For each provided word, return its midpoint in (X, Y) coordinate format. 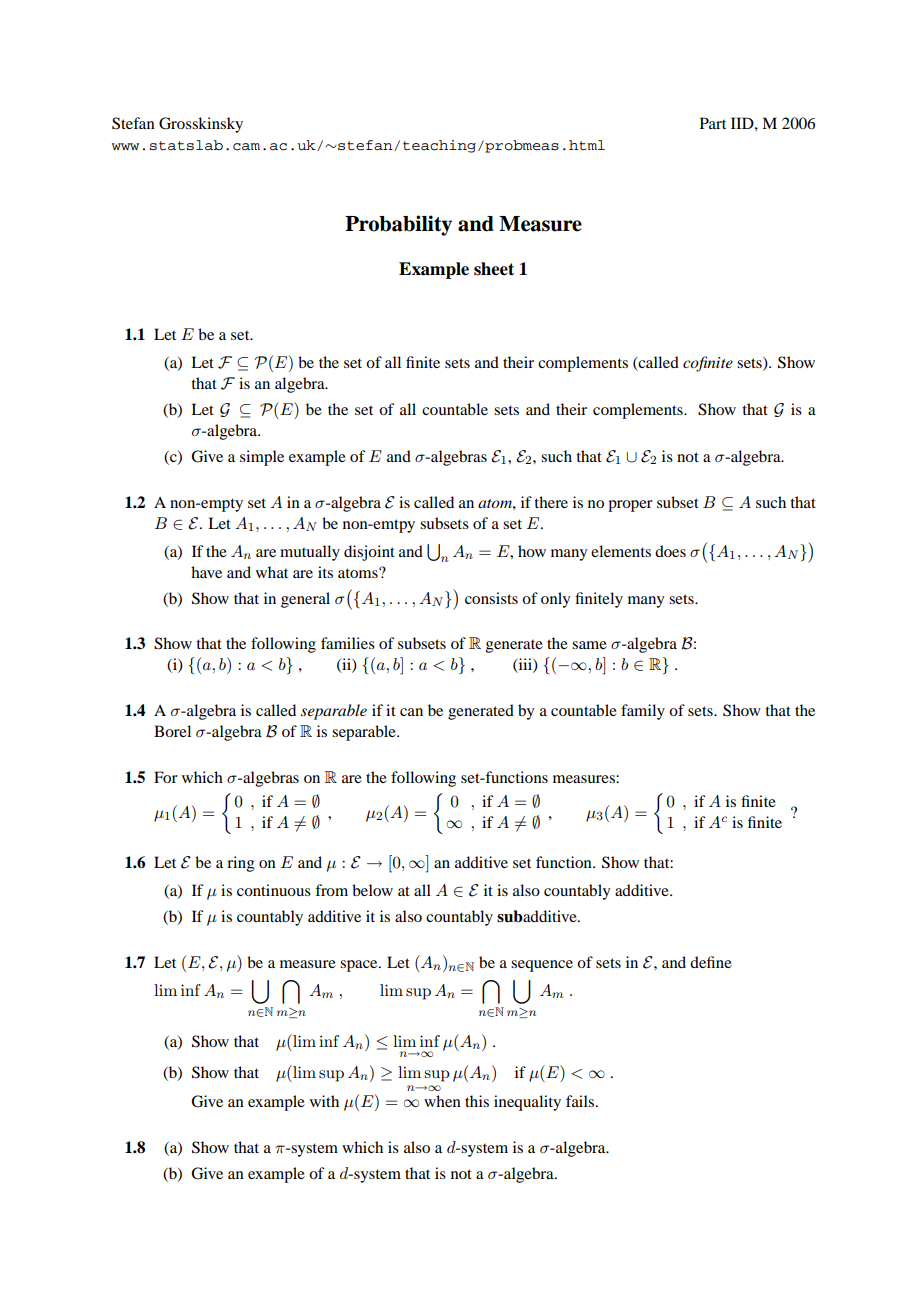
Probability (398, 225)
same (589, 645)
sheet (494, 269)
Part (713, 123)
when (442, 1101)
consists (491, 598)
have (206, 572)
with (324, 1101)
